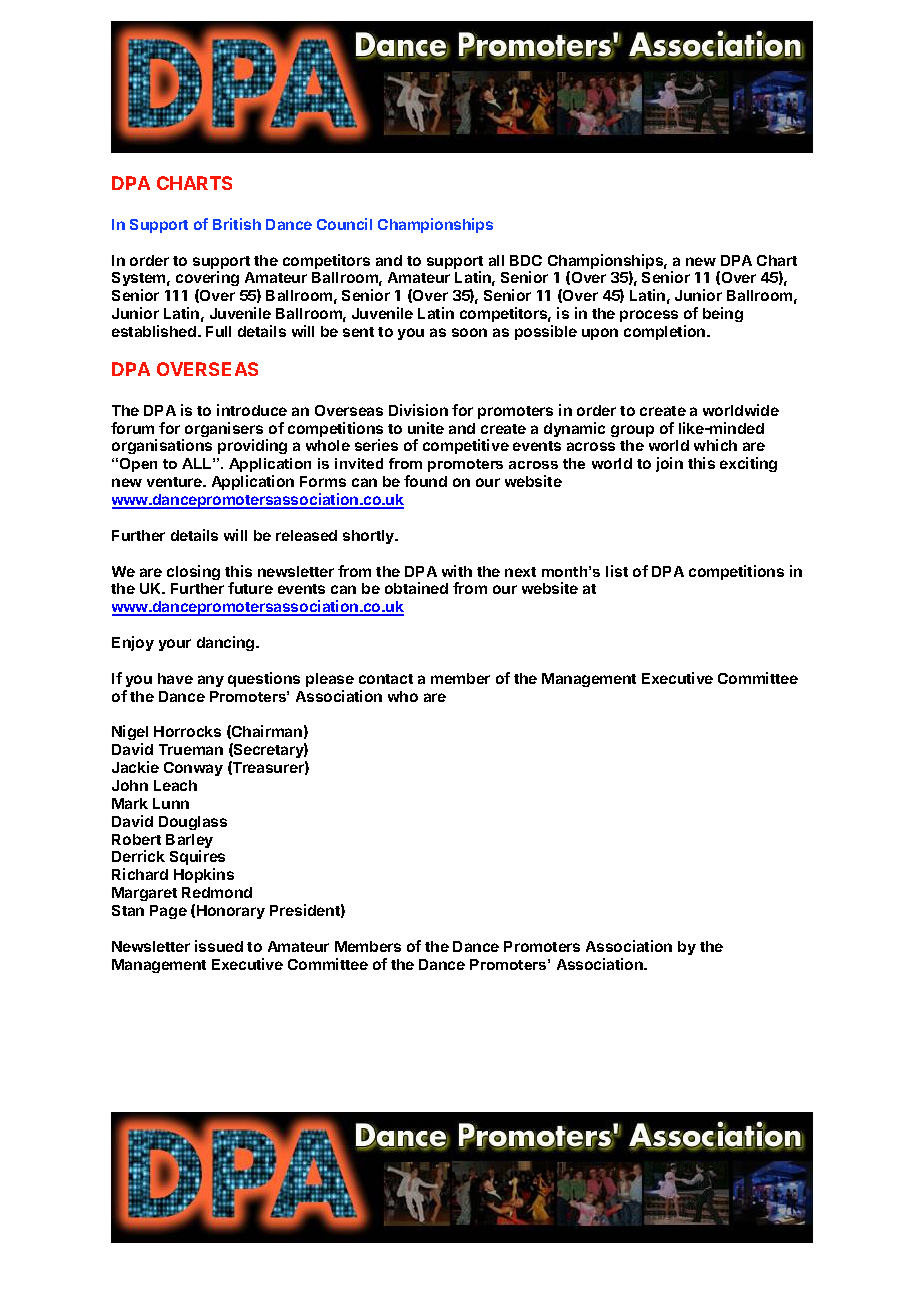 The width and height of the screenshot is (924, 1308). I want to click on next, so click(520, 572).
